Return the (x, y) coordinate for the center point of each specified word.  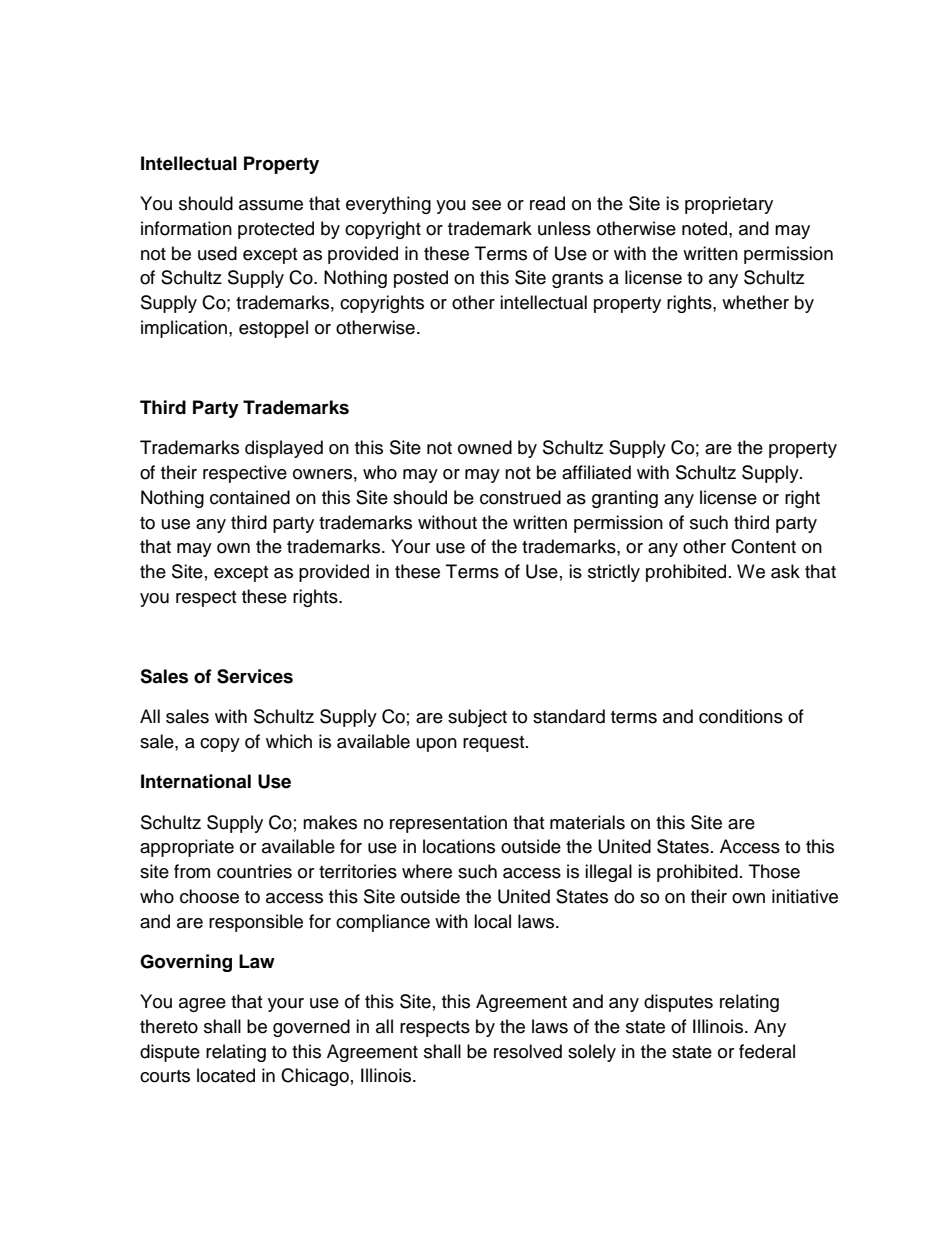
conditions (741, 716)
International (196, 781)
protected (276, 230)
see (486, 205)
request (495, 744)
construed (520, 497)
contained (250, 497)
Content (763, 546)
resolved (528, 1051)
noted (704, 228)
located (226, 1075)
